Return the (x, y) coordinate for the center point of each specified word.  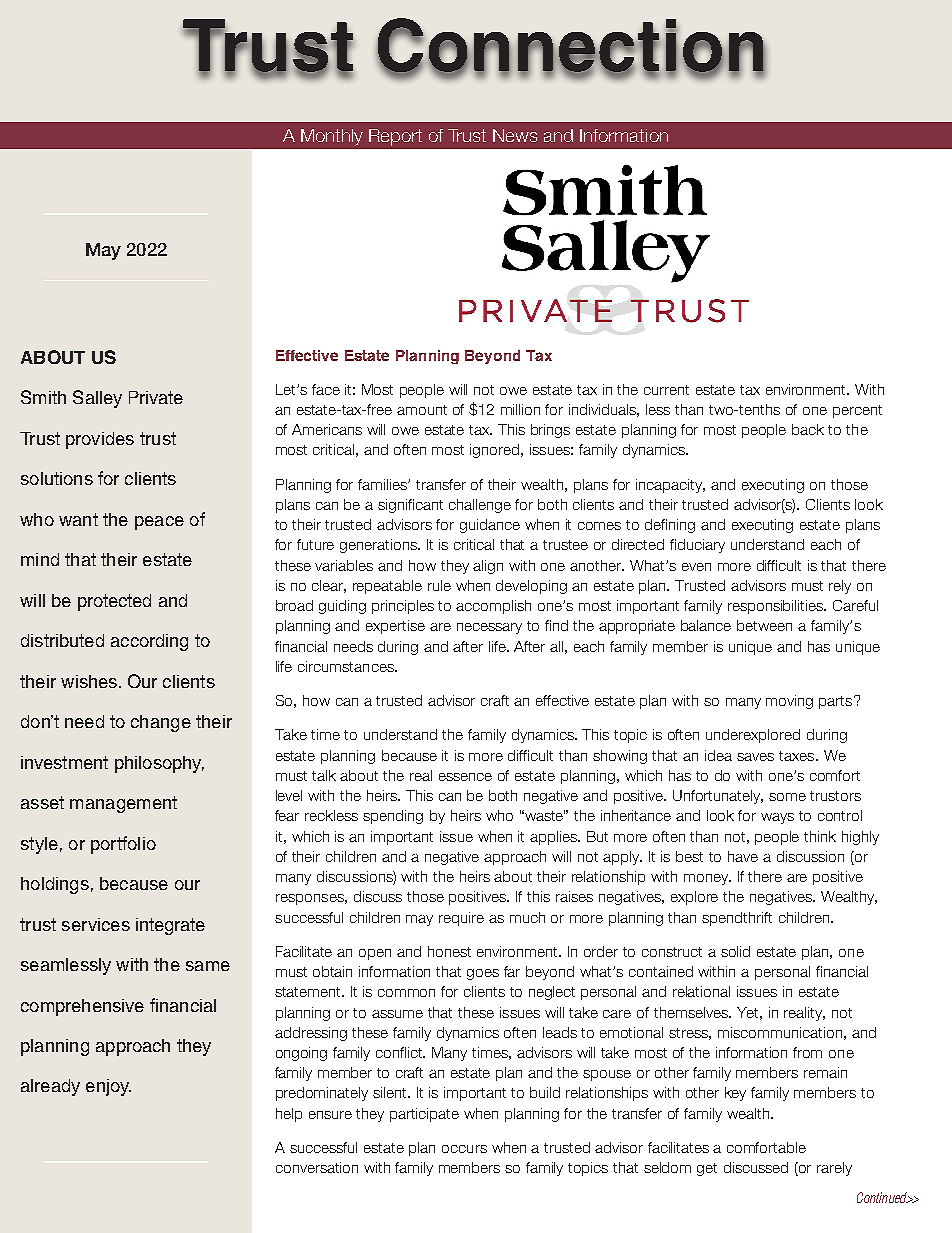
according (149, 642)
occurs (464, 1149)
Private (156, 397)
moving (789, 702)
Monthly (332, 137)
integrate (170, 926)
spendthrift (737, 919)
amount (422, 410)
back (808, 429)
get (707, 1169)
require (461, 919)
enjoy (108, 1087)
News (515, 135)
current (666, 390)
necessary (489, 628)
